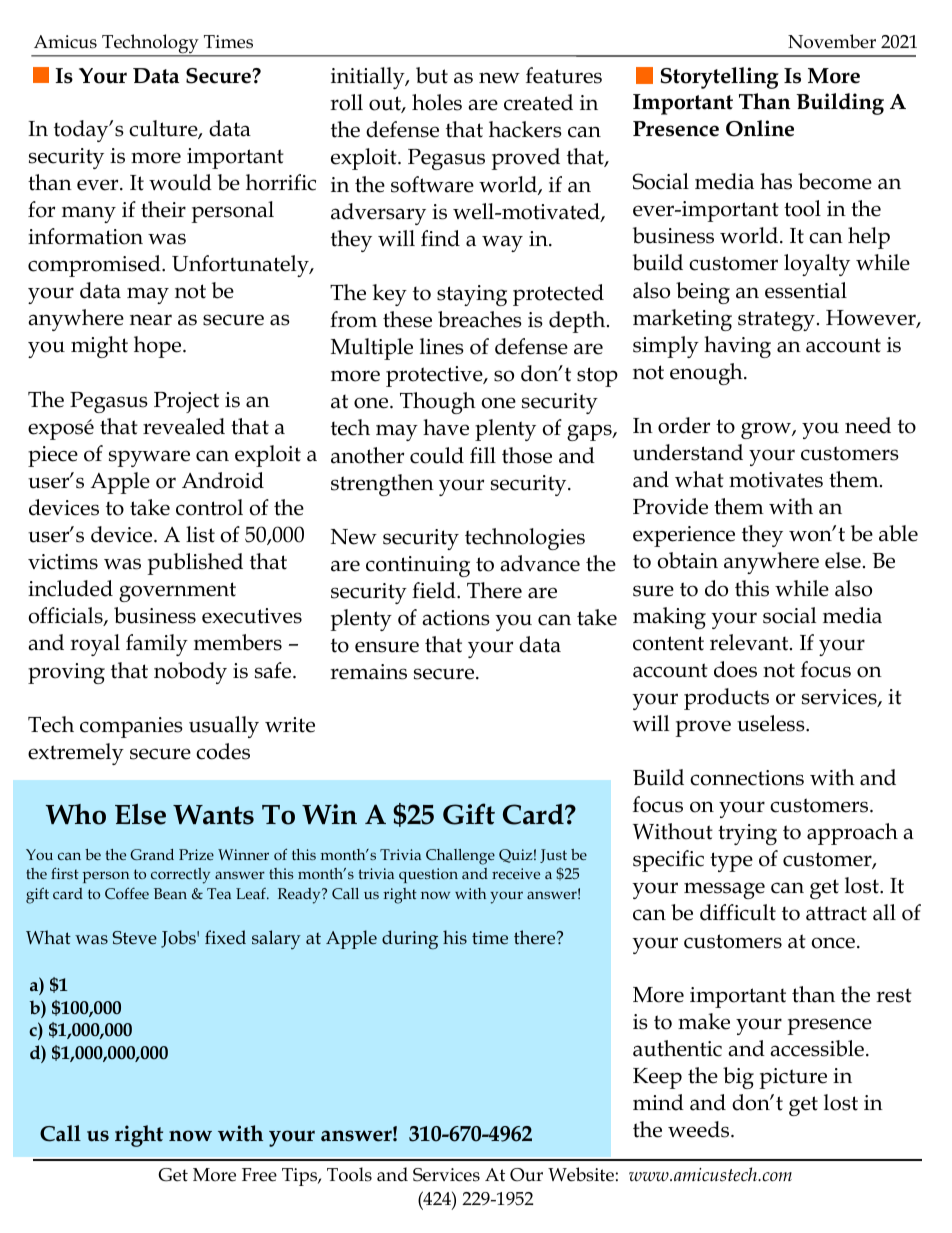  Describe the element at coordinates (750, 642) in the image. I see `relevant` at that location.
